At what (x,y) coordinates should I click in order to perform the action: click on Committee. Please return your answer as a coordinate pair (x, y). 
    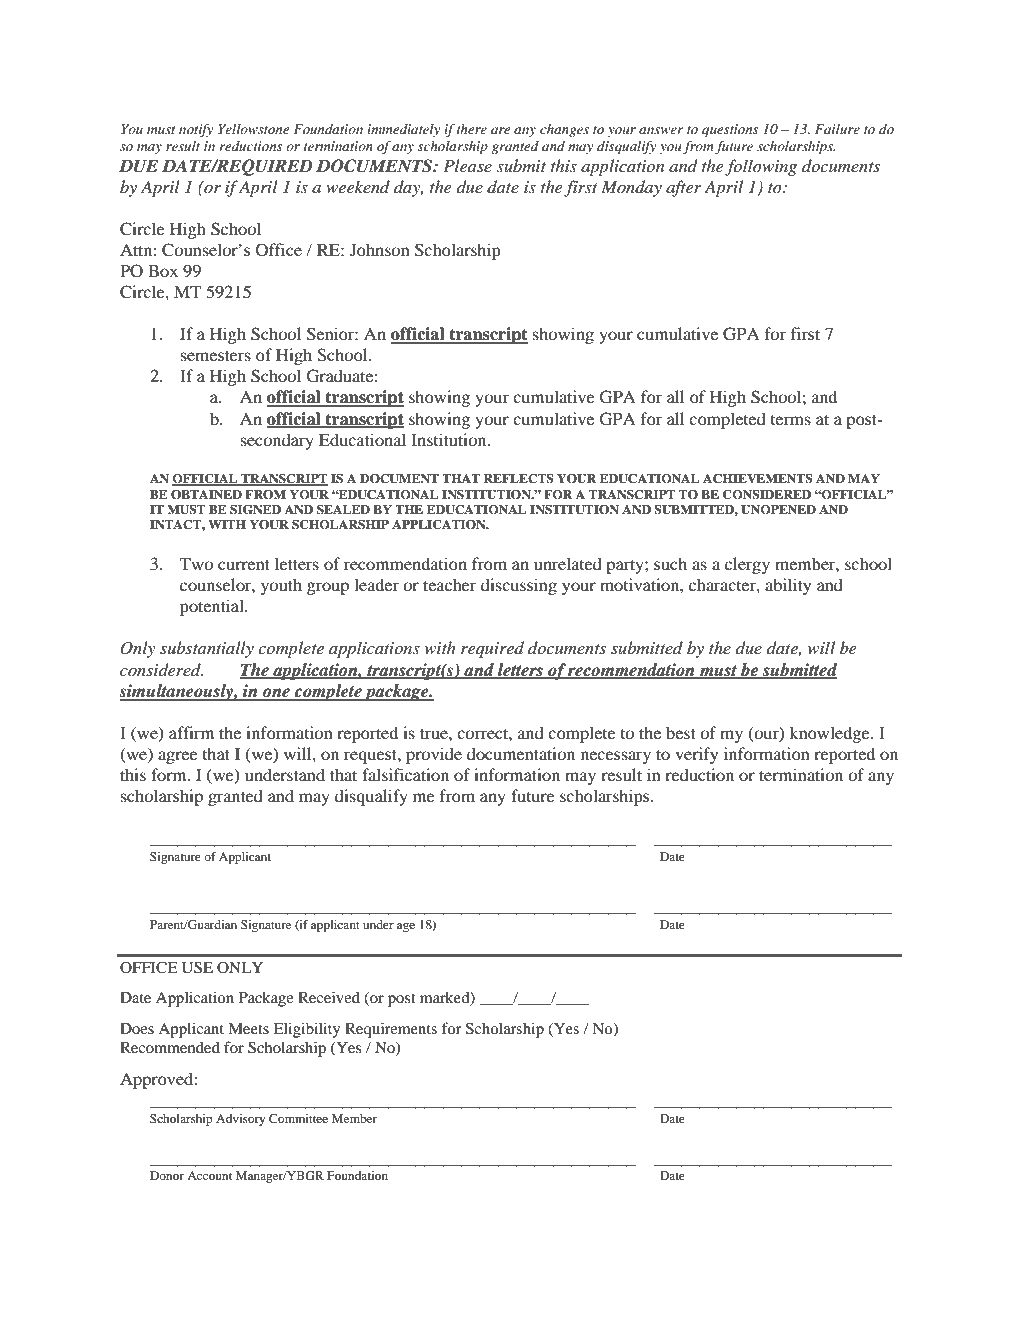
    Looking at the image, I should click on (298, 1118).
